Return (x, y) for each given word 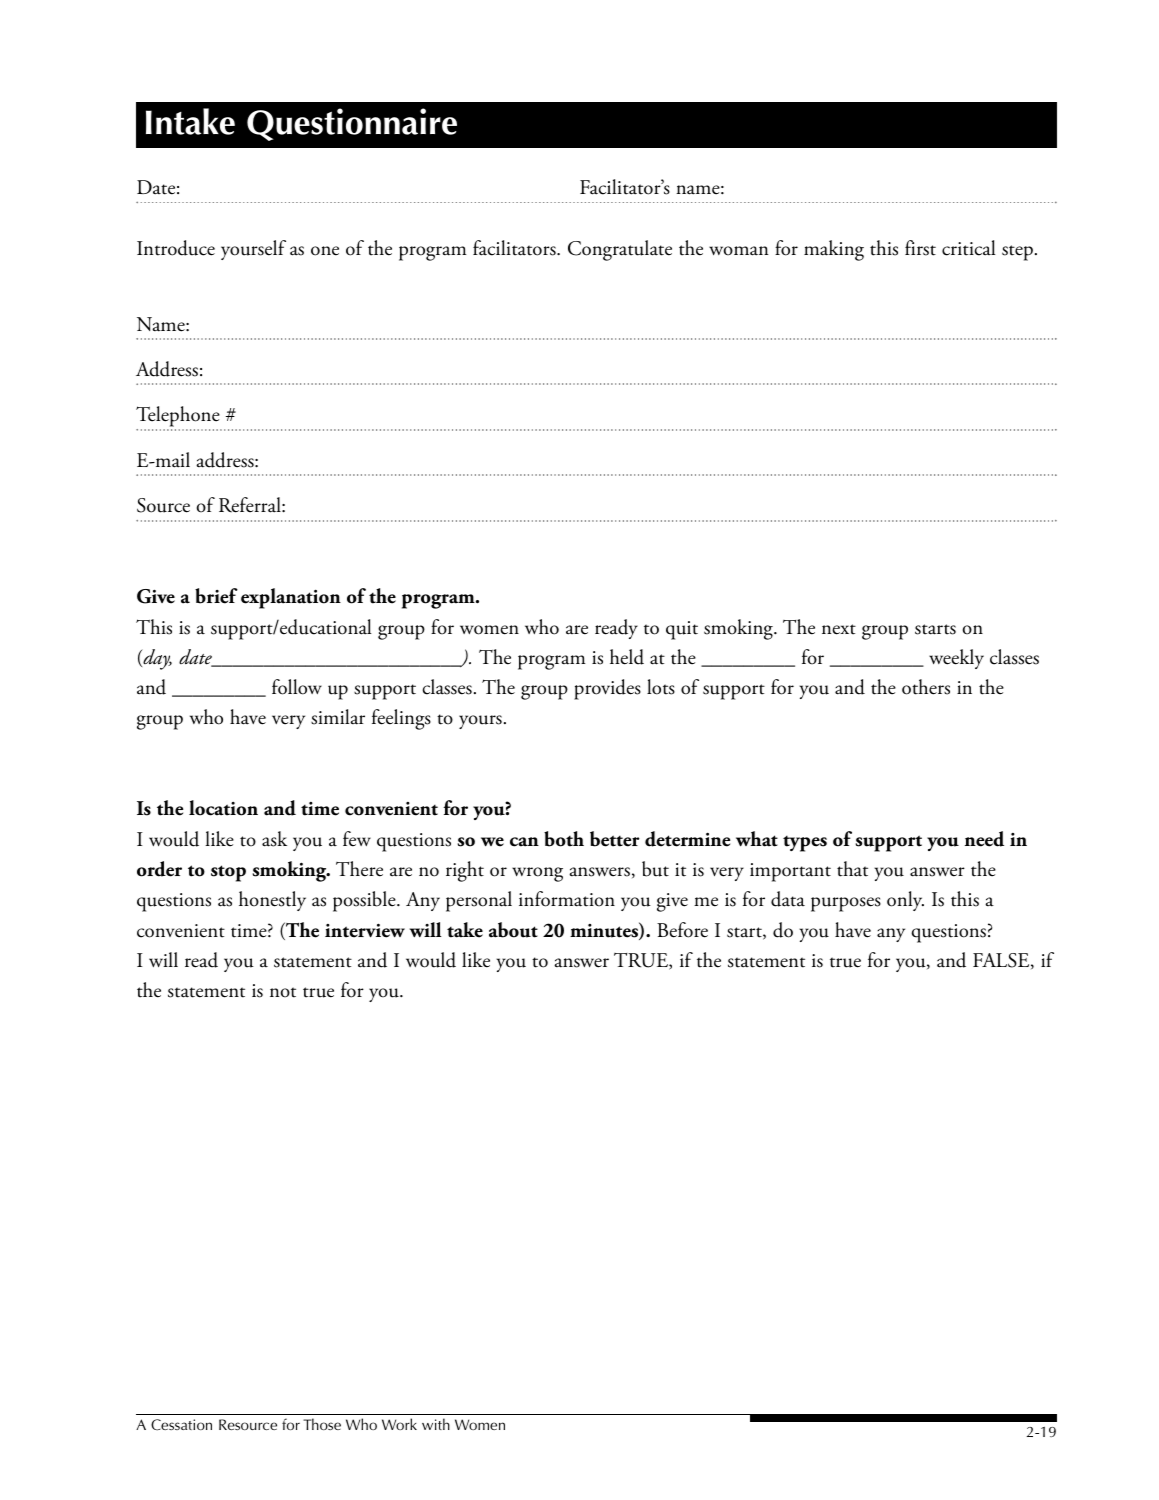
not (283, 992)
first (920, 248)
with (436, 1424)
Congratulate (620, 250)
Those (322, 1424)
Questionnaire (352, 124)
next (839, 629)
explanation (291, 598)
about (513, 930)
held (627, 657)
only (905, 901)
